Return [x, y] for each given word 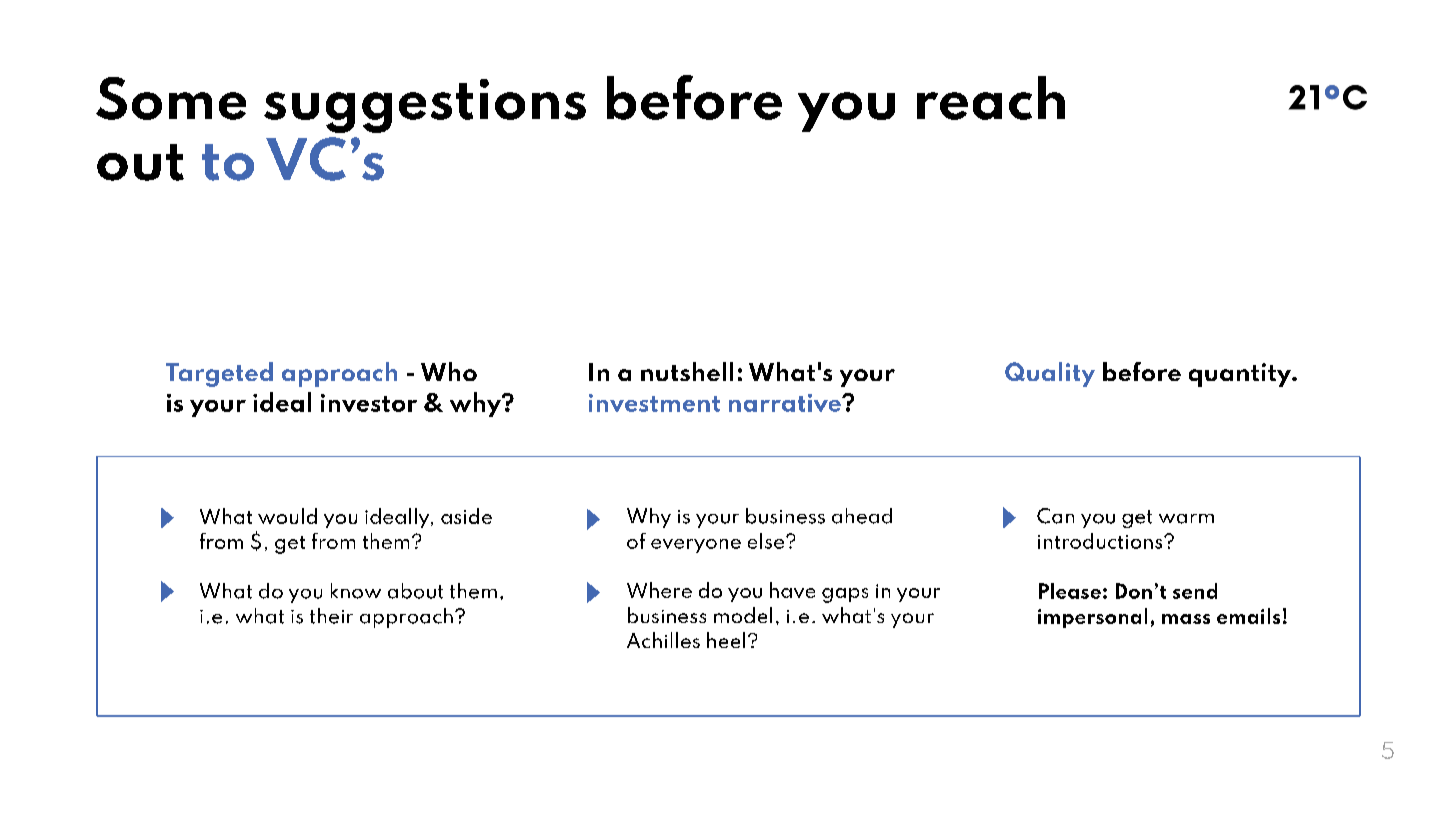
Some [171, 98]
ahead [862, 516]
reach [991, 98]
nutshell [687, 371]
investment [654, 403]
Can [1055, 516]
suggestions [425, 106]
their [331, 616]
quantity [1241, 375]
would [287, 516]
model [743, 615]
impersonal [1092, 618]
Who [449, 371]
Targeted [219, 374]
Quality [1050, 374]
